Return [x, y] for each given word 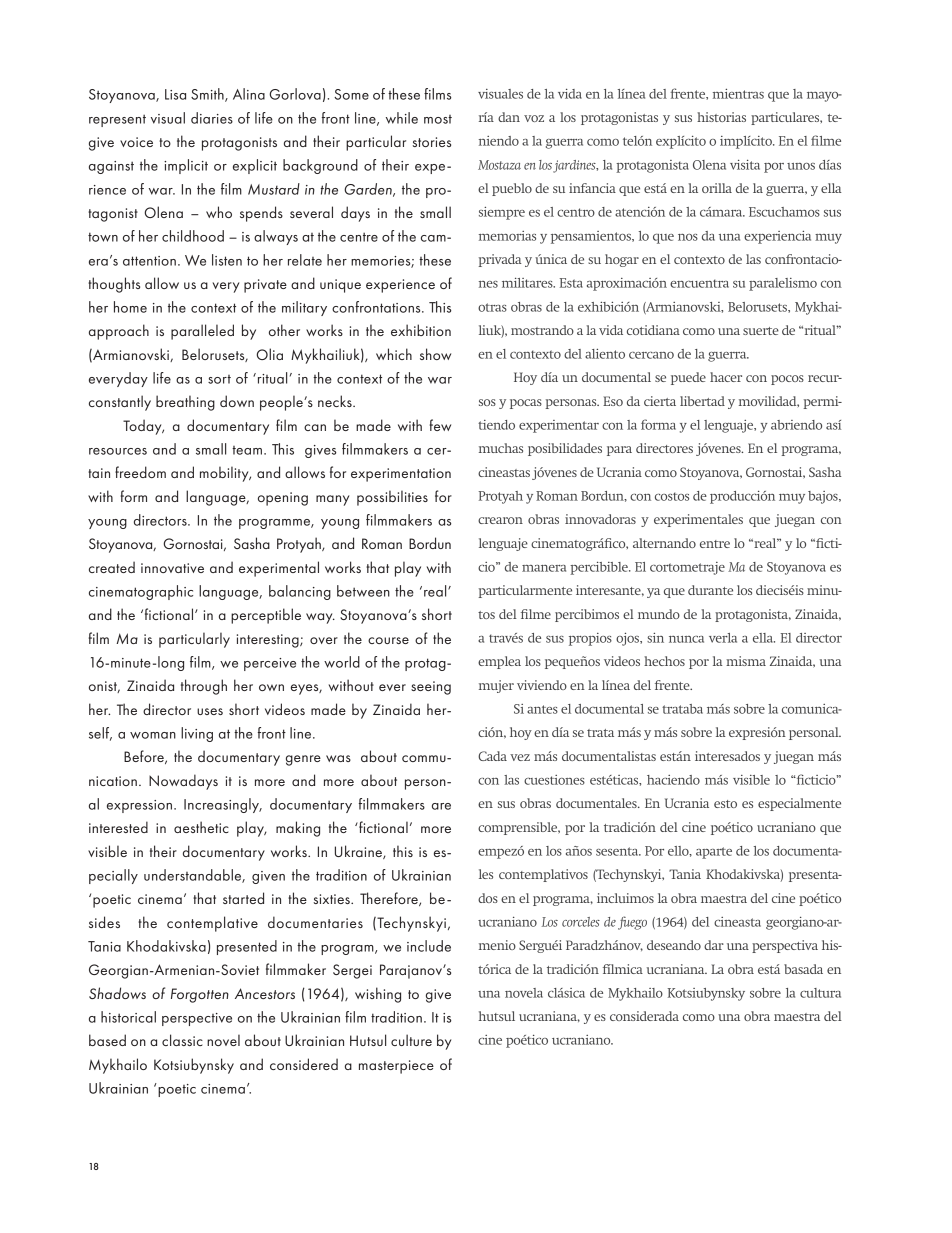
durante [710, 590]
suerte [761, 331]
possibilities [392, 498]
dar [714, 945]
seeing [431, 688]
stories [432, 142]
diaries [212, 118]
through [204, 687]
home [130, 307]
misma [746, 661]
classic [182, 1040]
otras [492, 307]
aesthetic [201, 827]
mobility [225, 474]
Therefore [390, 899]
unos [801, 166]
